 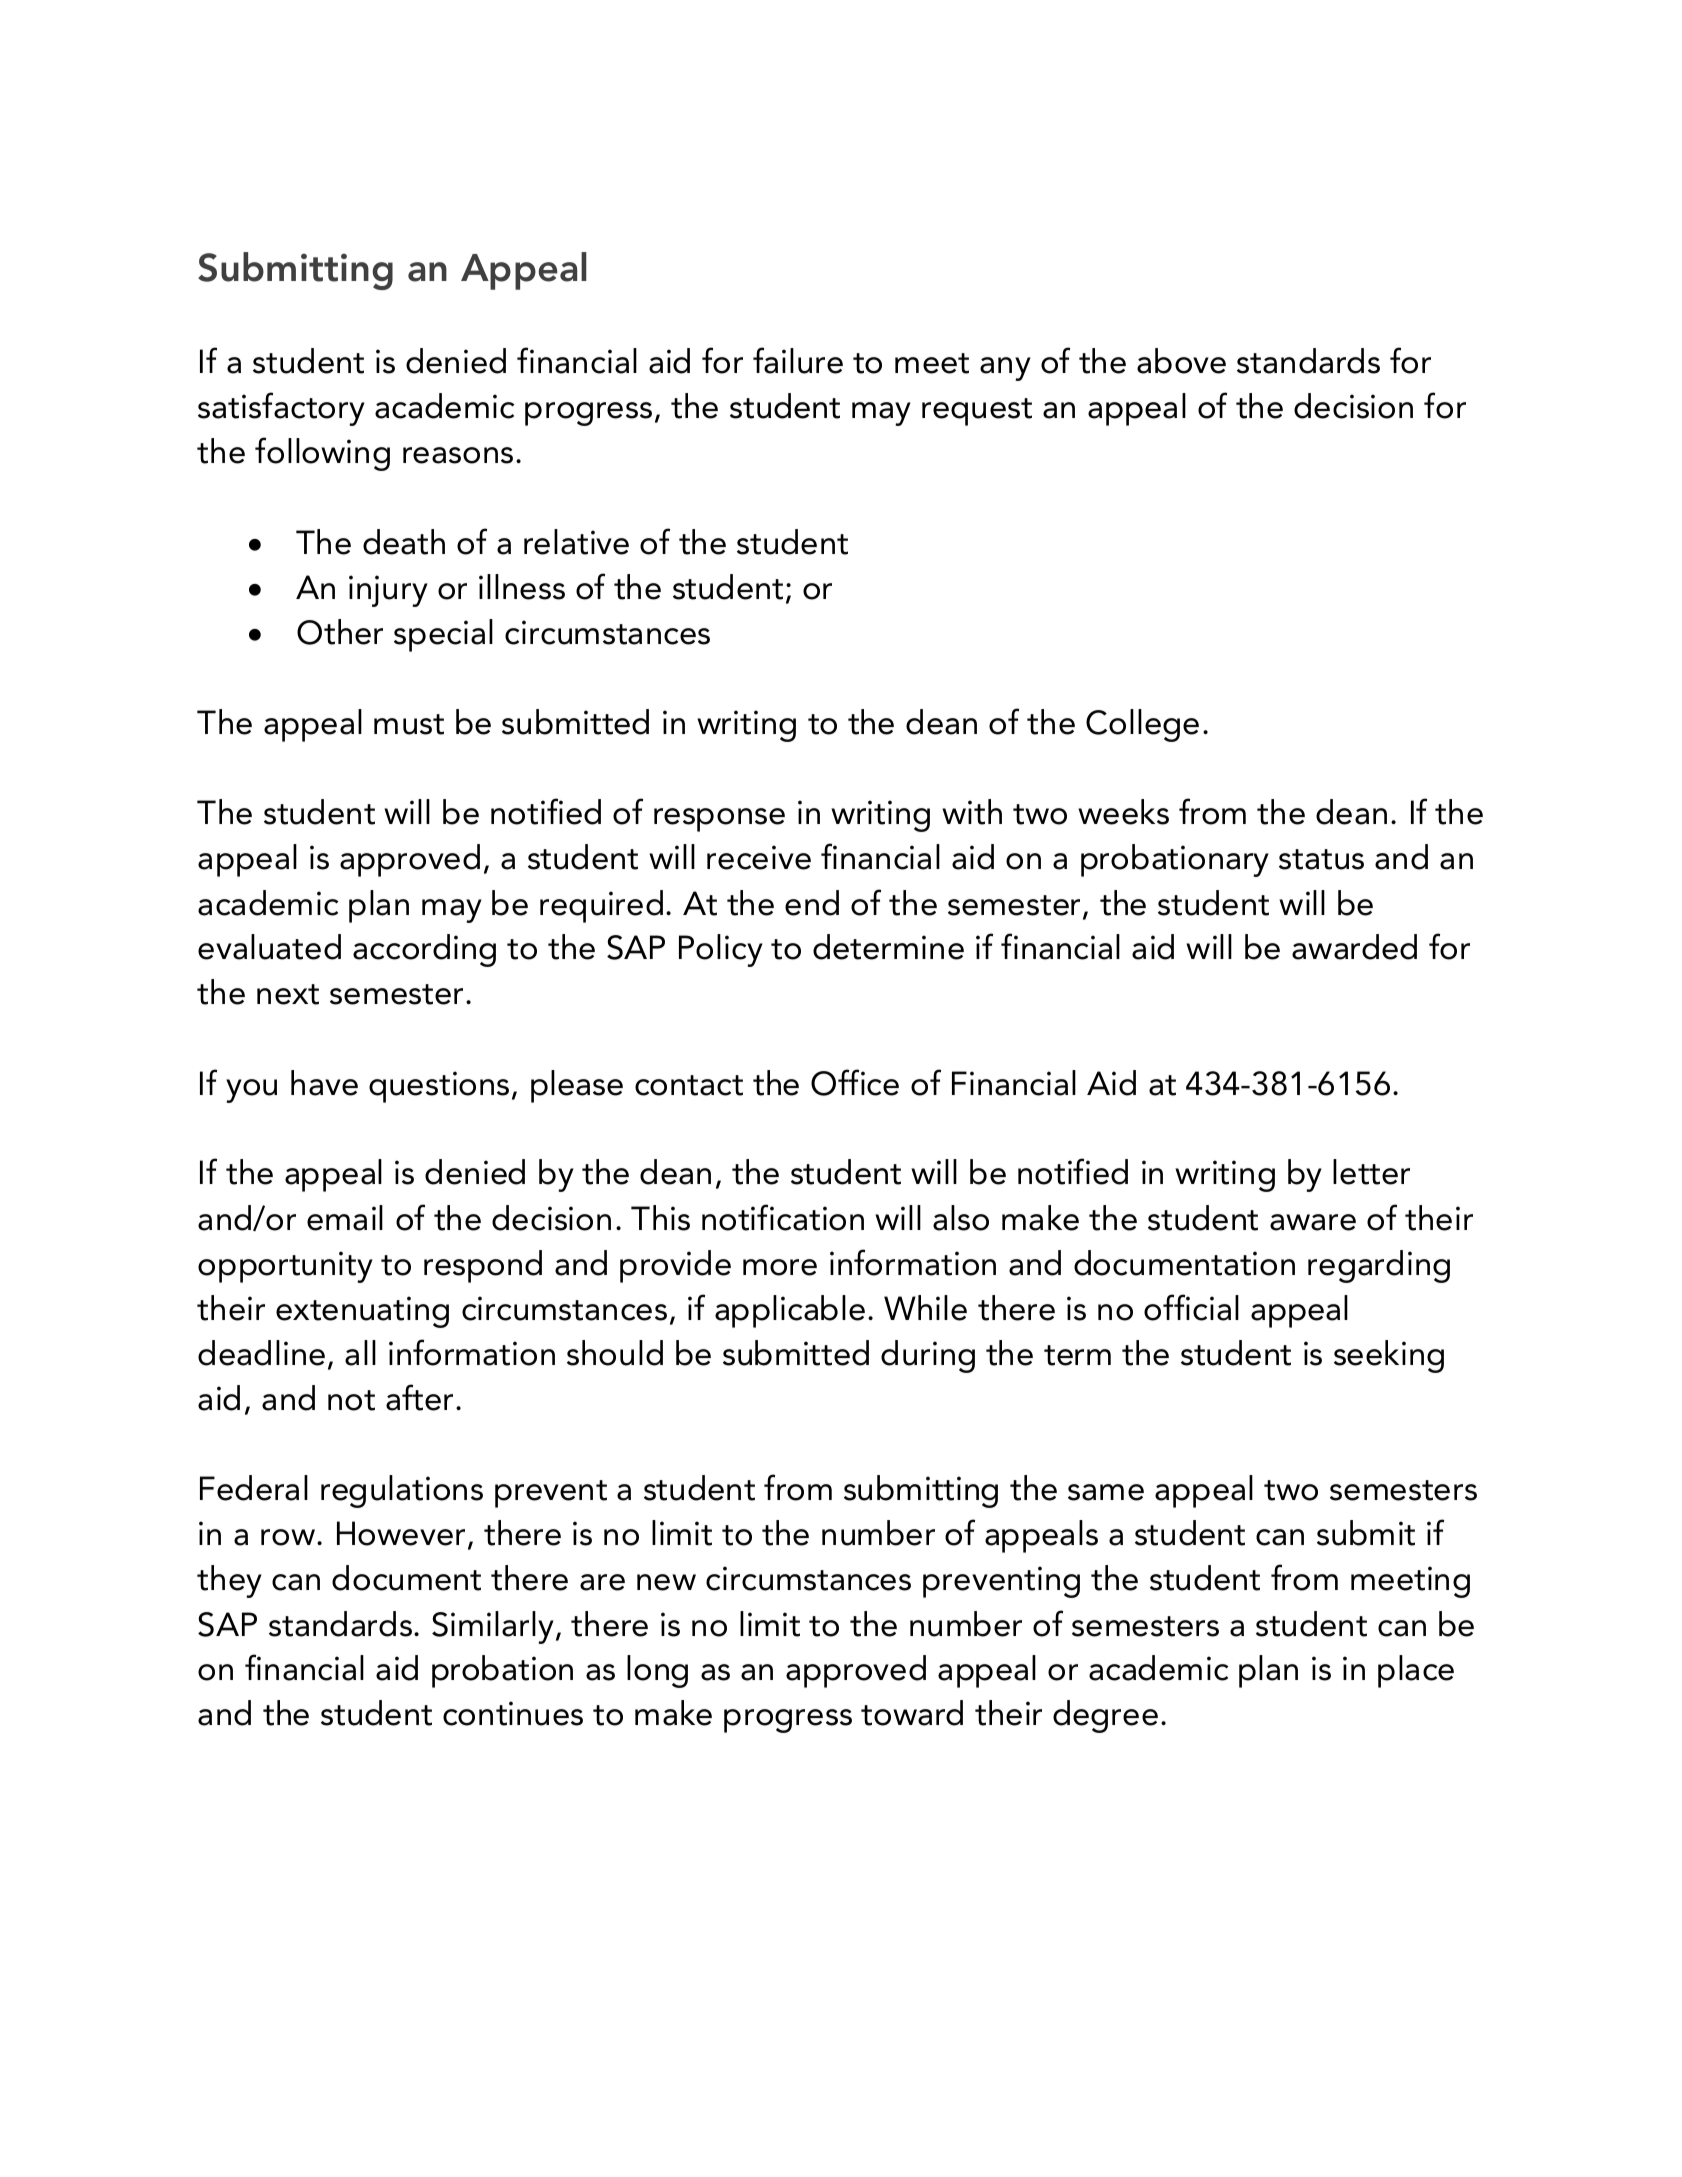 I want to click on Similarly, so click(x=493, y=1627).
